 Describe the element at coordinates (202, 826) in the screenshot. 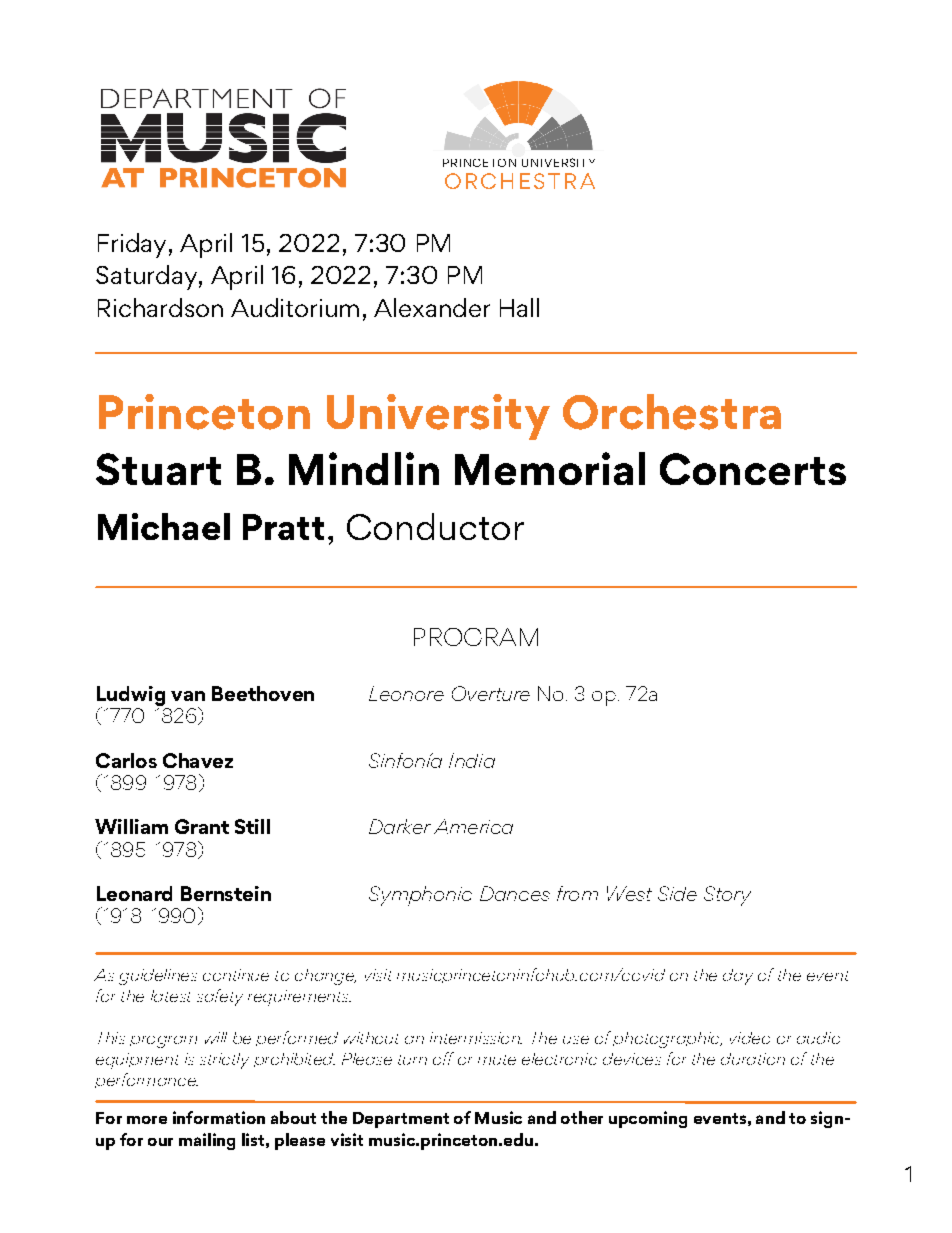

I see `Grant` at that location.
